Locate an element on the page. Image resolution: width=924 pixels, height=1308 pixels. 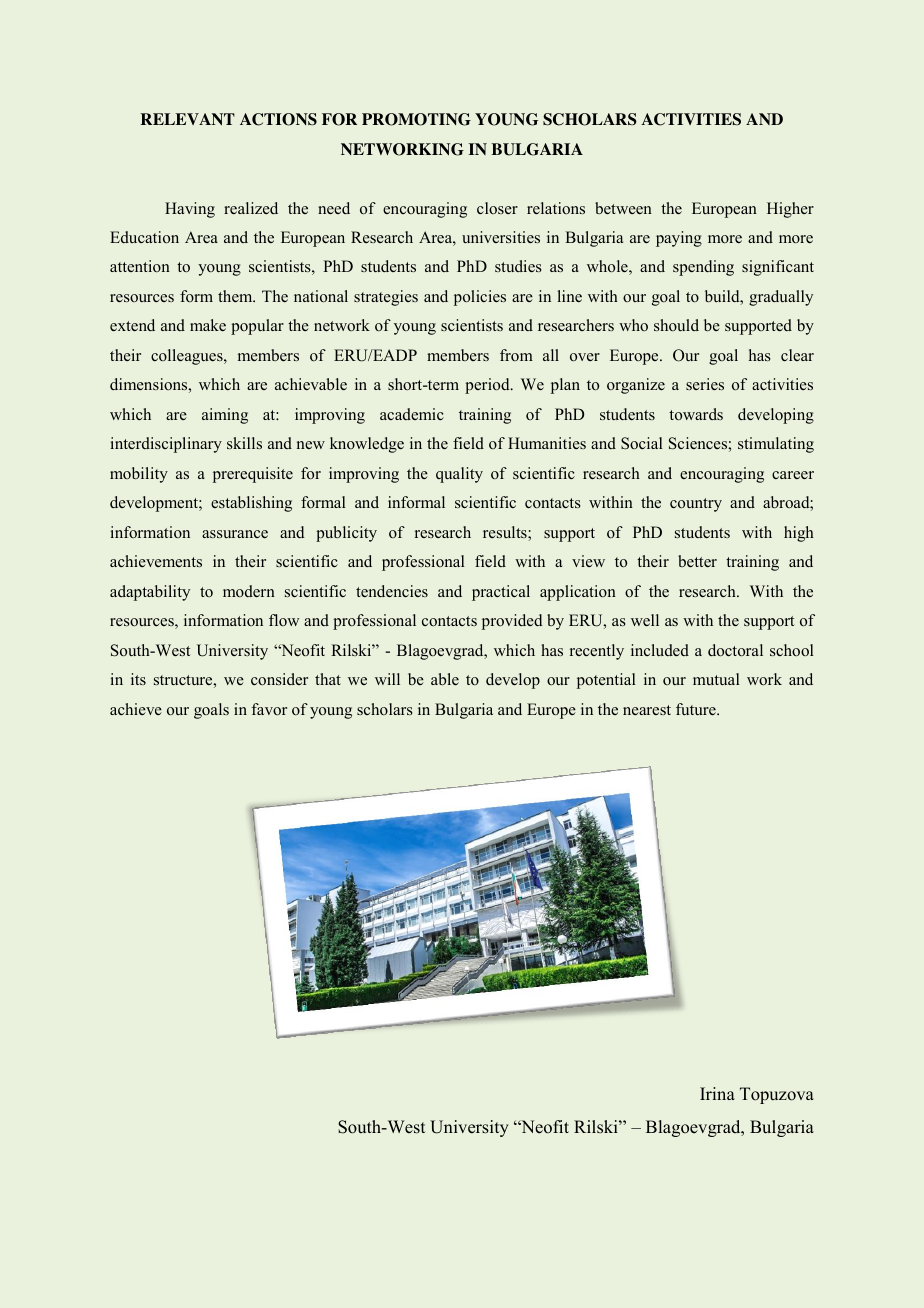
between is located at coordinates (623, 208).
